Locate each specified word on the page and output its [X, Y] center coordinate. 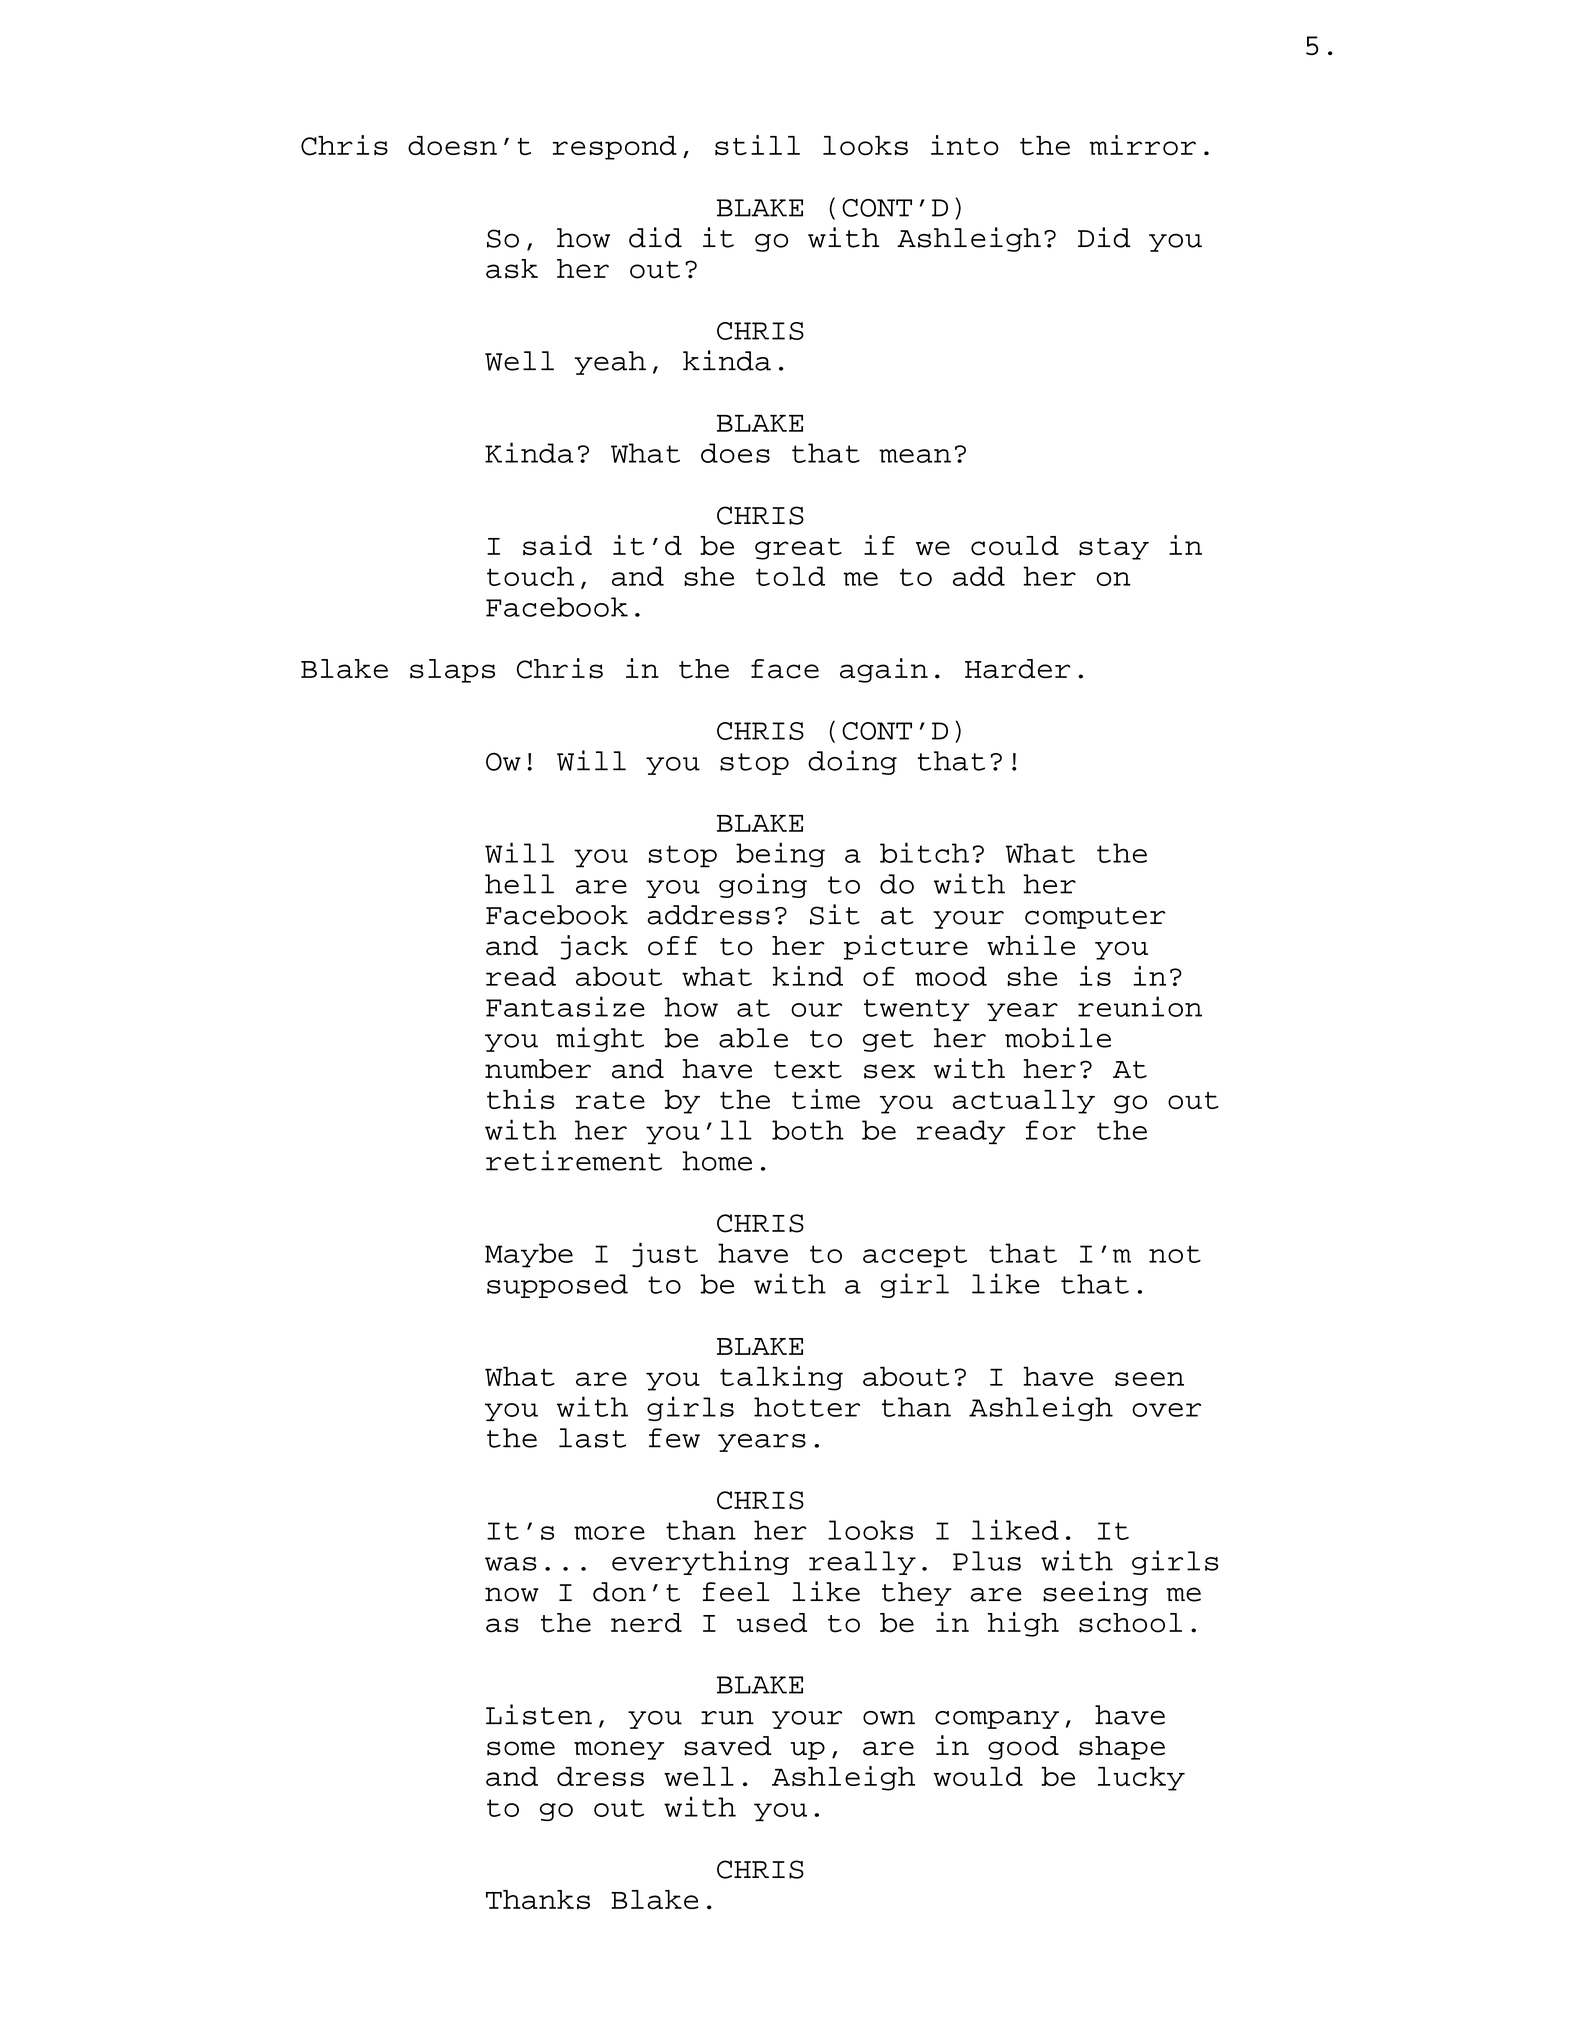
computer [1095, 918]
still [757, 145]
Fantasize [565, 1006]
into [965, 145]
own [889, 1718]
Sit [835, 914]
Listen [539, 1714]
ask [512, 269]
